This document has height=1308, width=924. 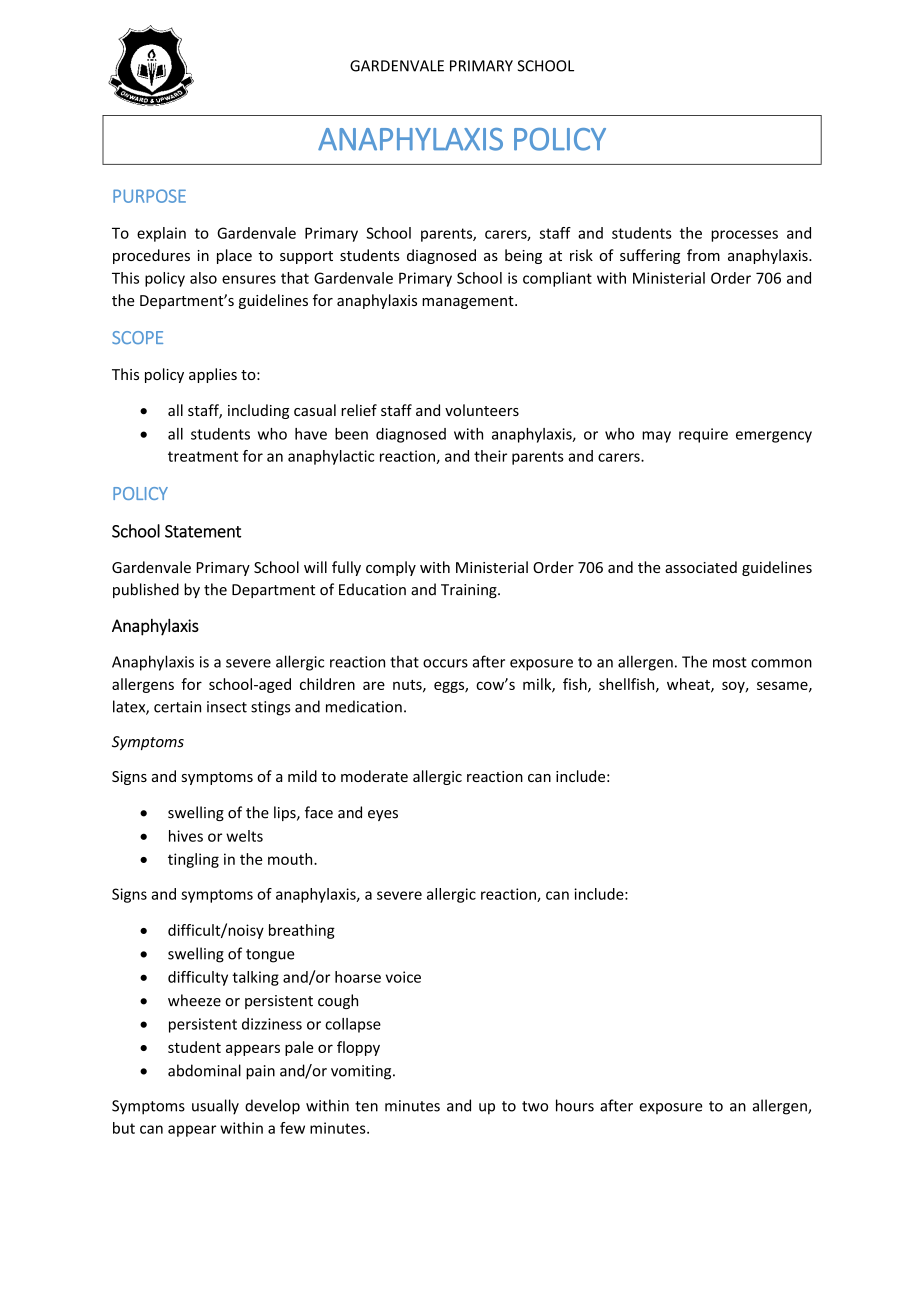 I want to click on being, so click(x=523, y=256).
